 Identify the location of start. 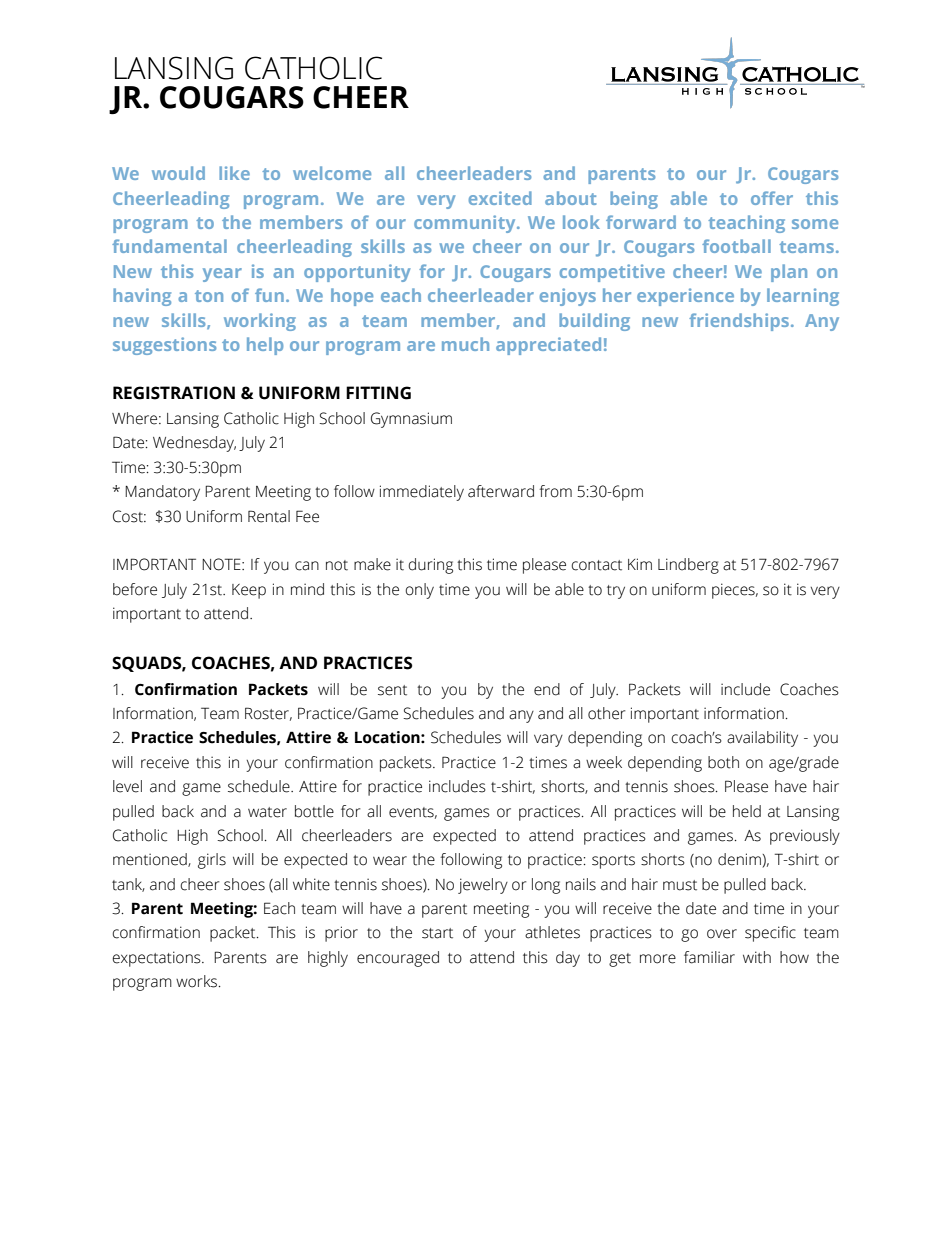
(437, 933).
